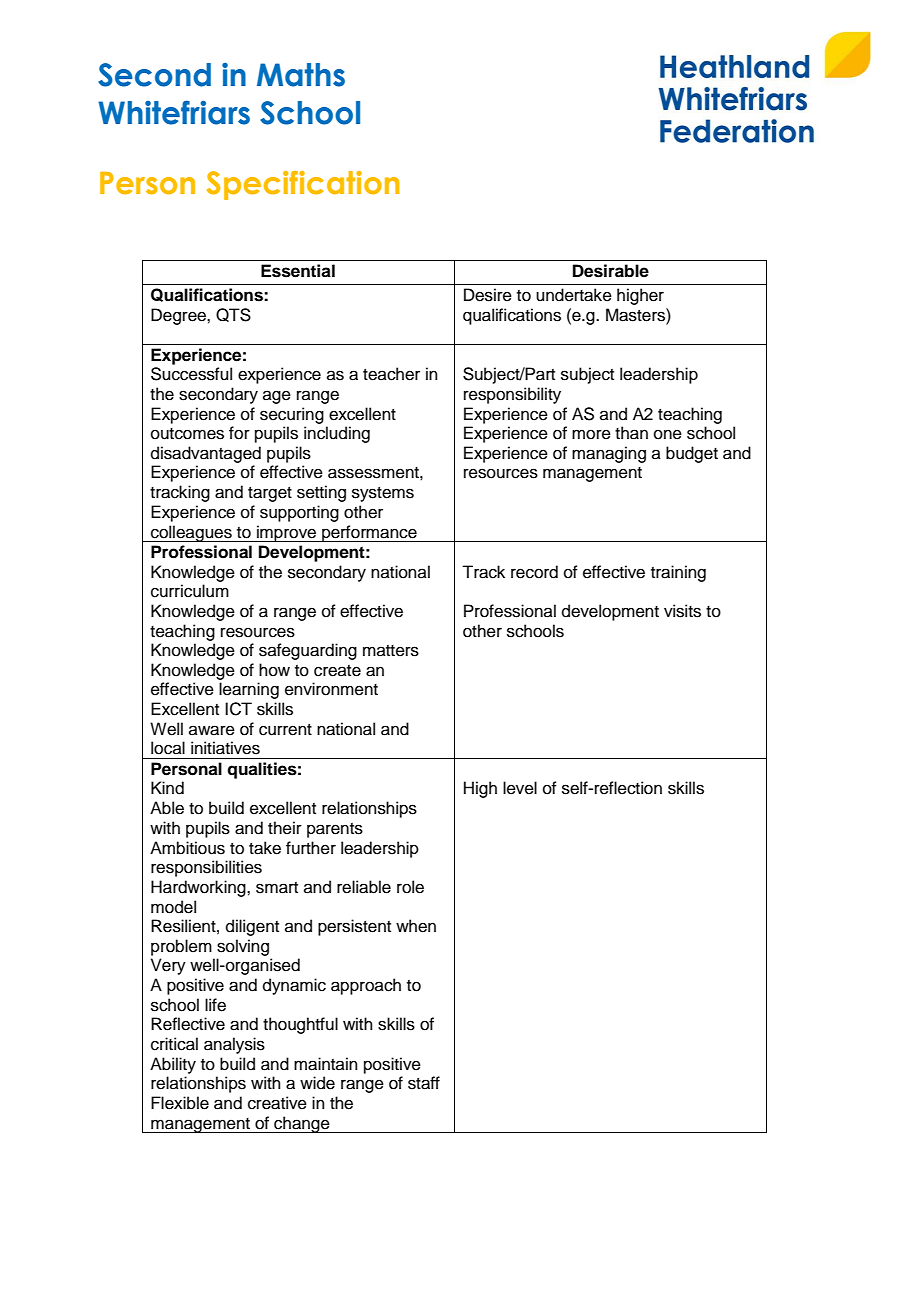 The width and height of the screenshot is (924, 1308). Describe the element at coordinates (303, 185) in the screenshot. I see `Specification` at that location.
